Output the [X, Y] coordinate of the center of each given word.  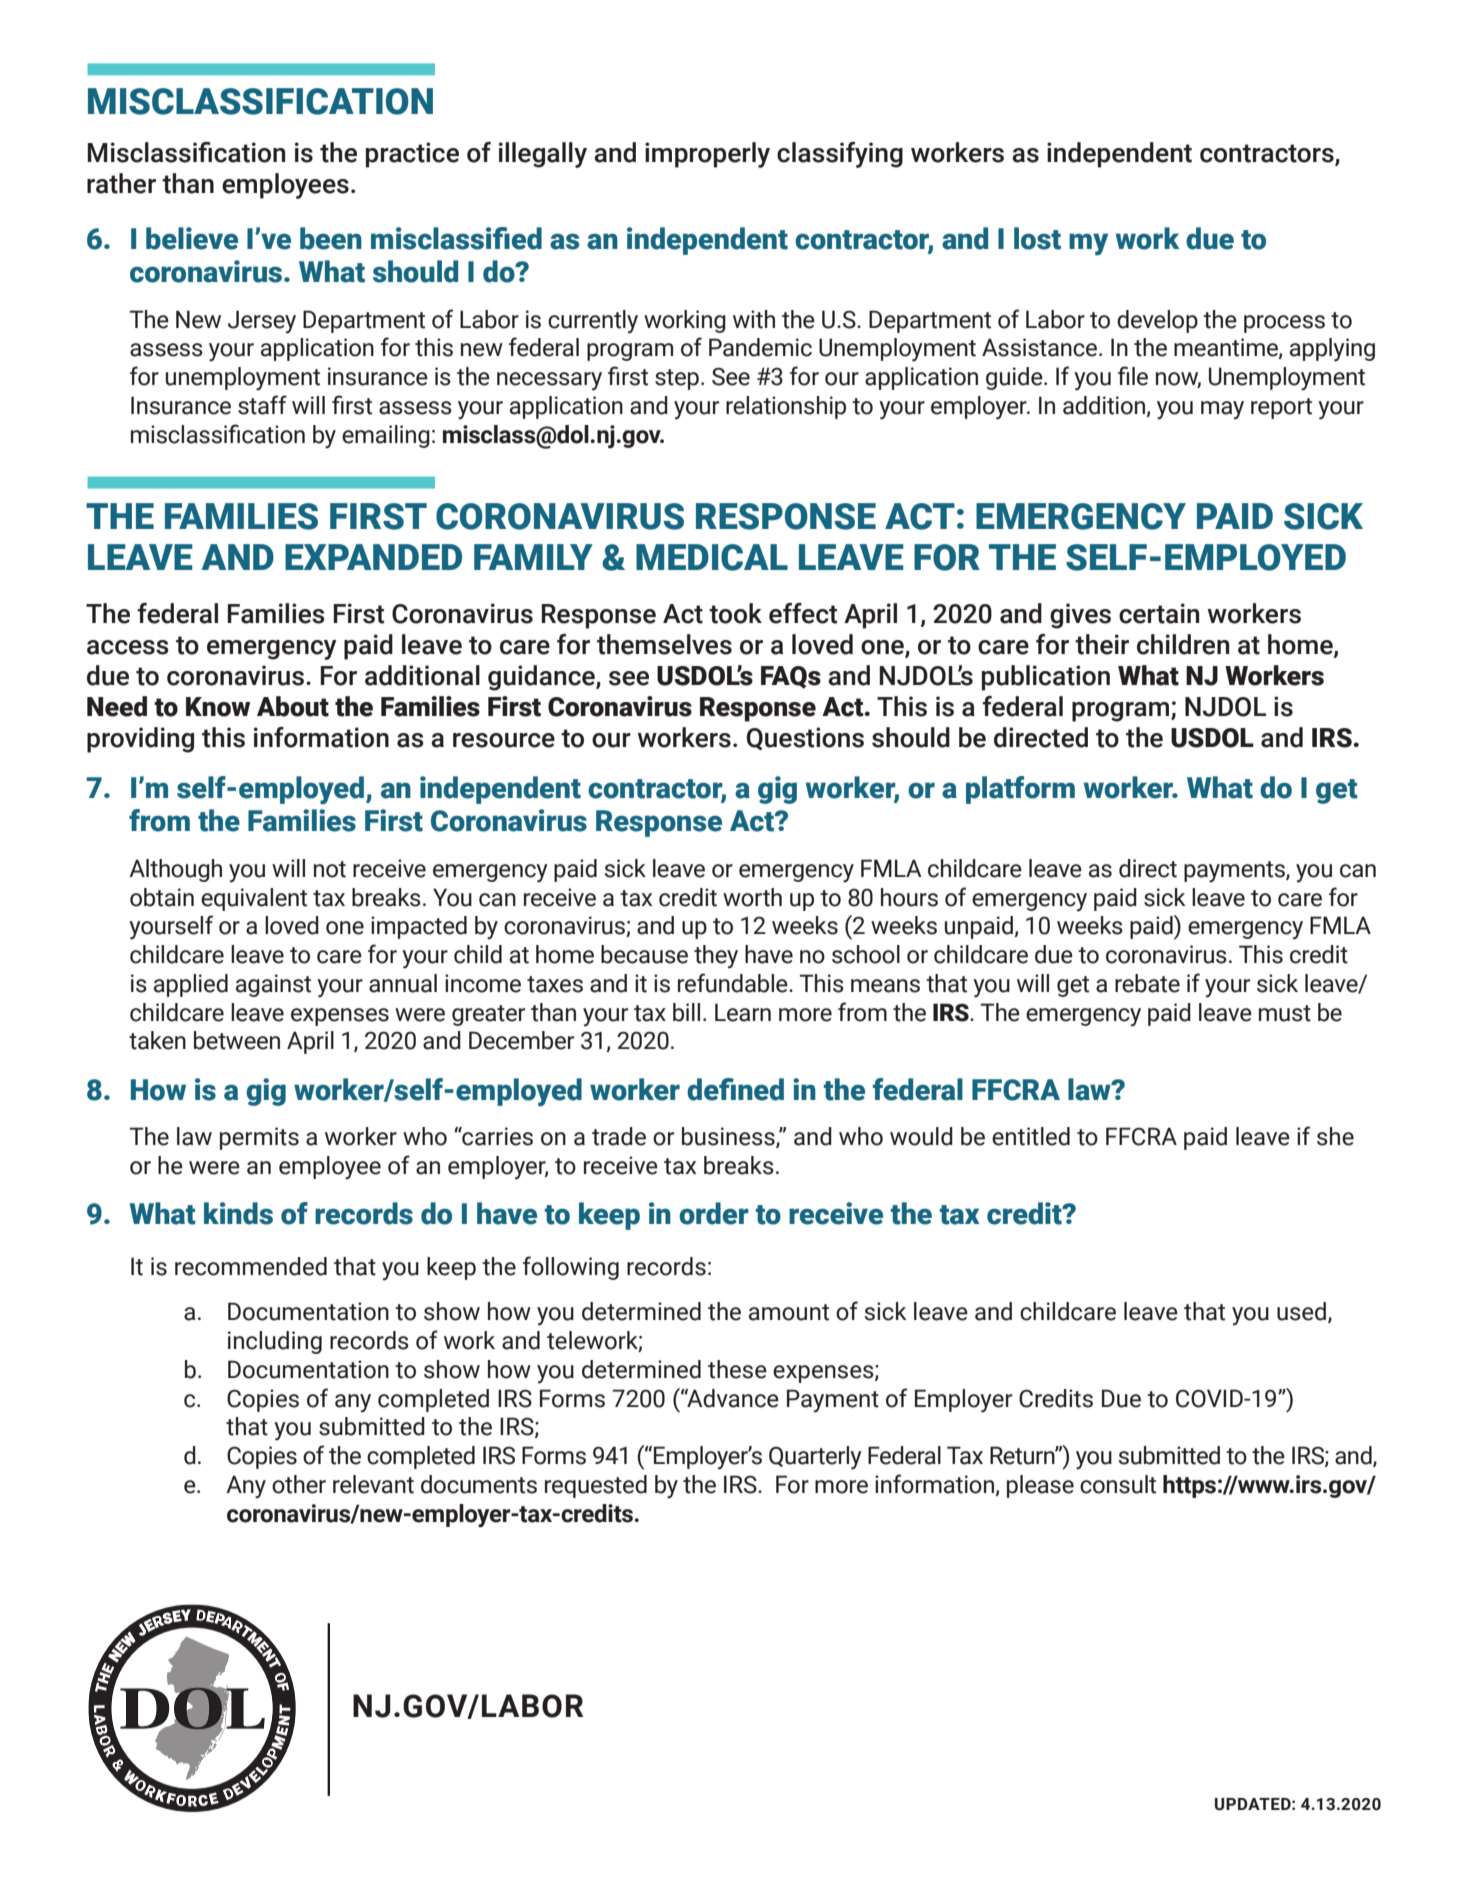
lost [1037, 238]
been [331, 238]
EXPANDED [373, 557]
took [735, 613]
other [299, 1484]
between [237, 1040]
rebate [1147, 983]
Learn [743, 1012]
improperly [707, 155]
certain [1159, 613]
